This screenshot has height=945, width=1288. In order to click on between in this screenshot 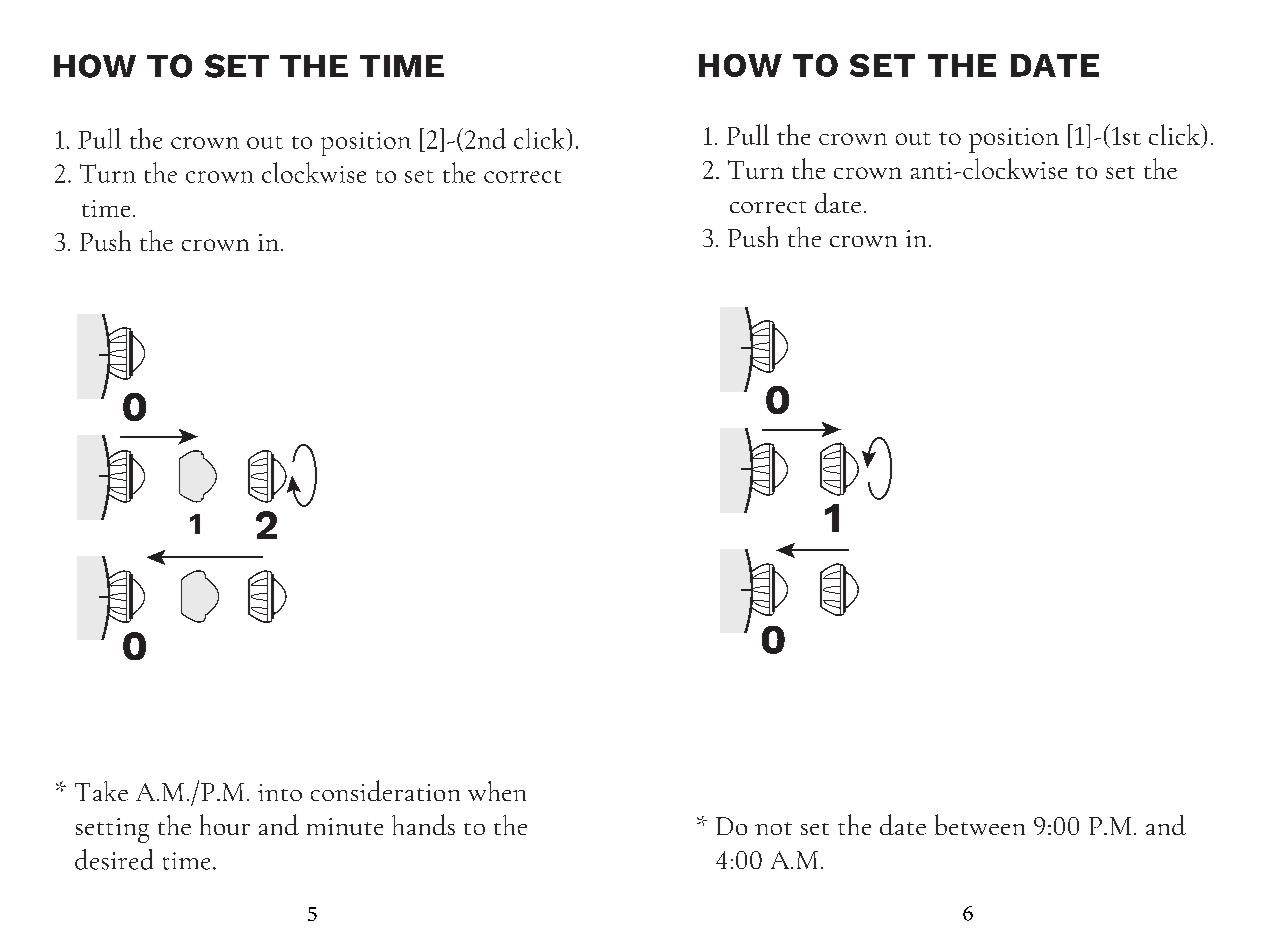, I will do `click(980, 824)`.
